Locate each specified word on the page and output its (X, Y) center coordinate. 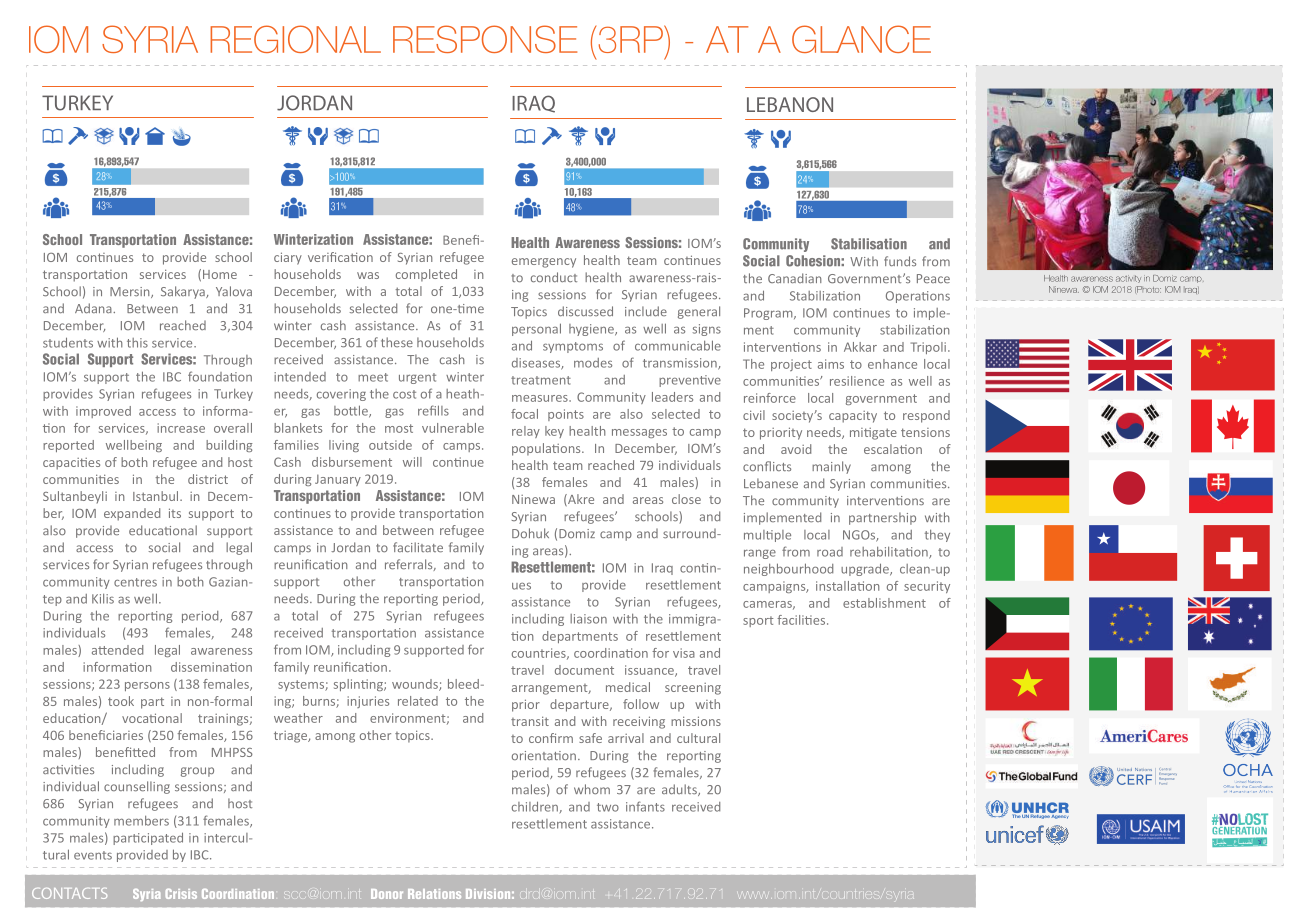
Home (220, 274)
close (686, 499)
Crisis (181, 894)
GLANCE (861, 39)
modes (593, 363)
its (175, 513)
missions (696, 721)
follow (641, 704)
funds (900, 261)
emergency (544, 263)
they (937, 536)
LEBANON (790, 104)
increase (181, 428)
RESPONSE (485, 39)
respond (926, 416)
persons (147, 686)
